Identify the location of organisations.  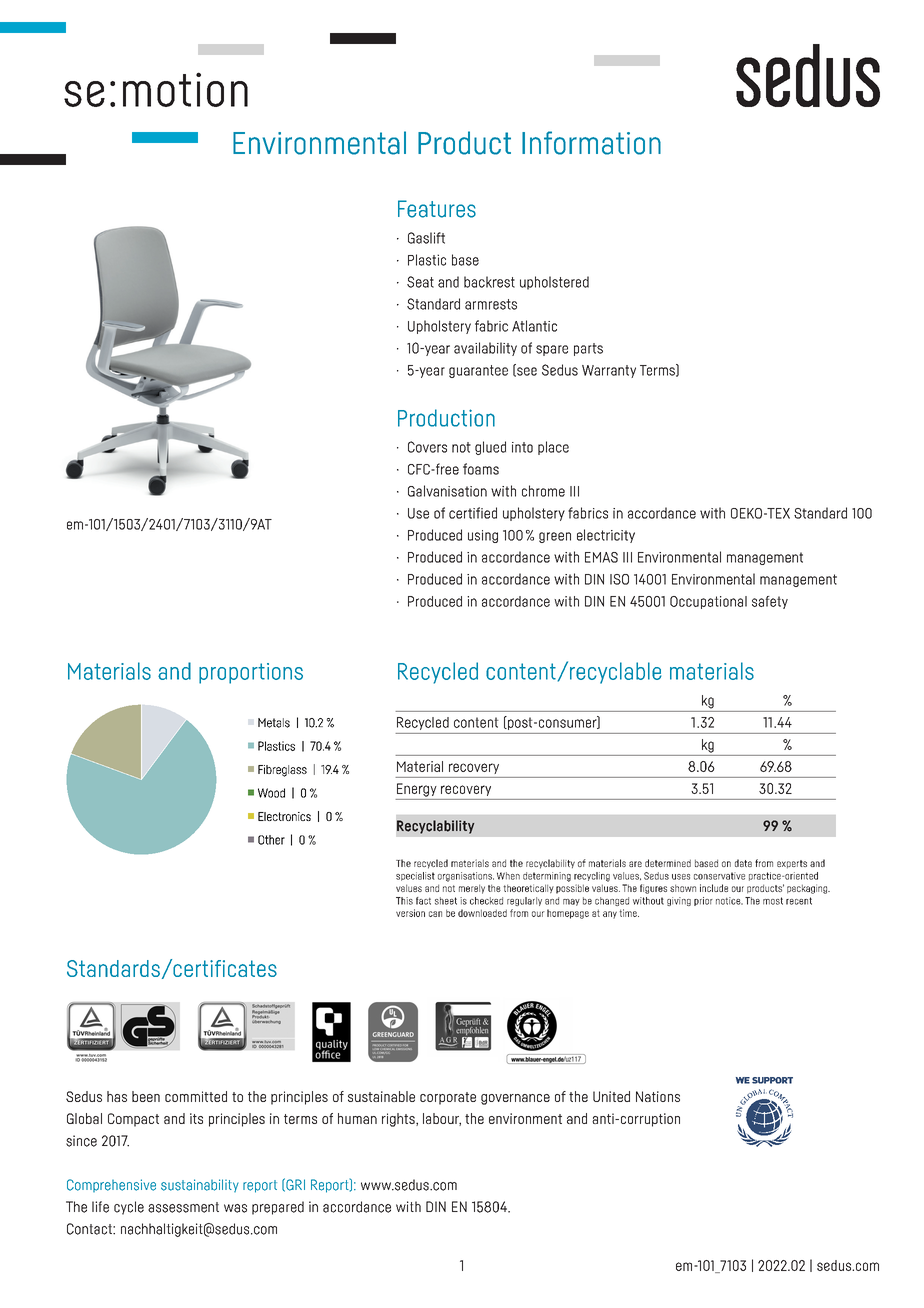
(466, 877).
